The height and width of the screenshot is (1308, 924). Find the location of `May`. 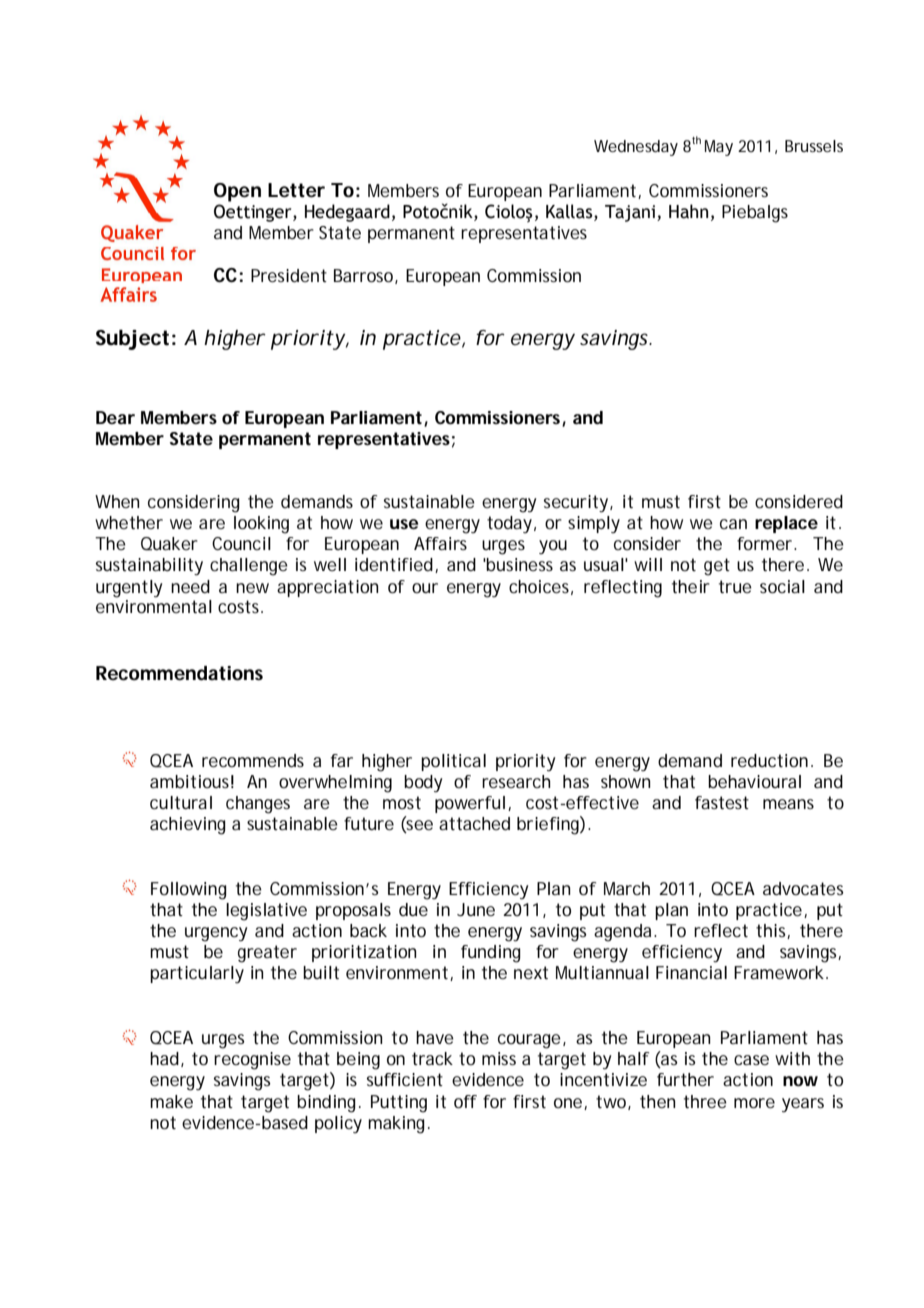

May is located at coordinates (719, 148).
